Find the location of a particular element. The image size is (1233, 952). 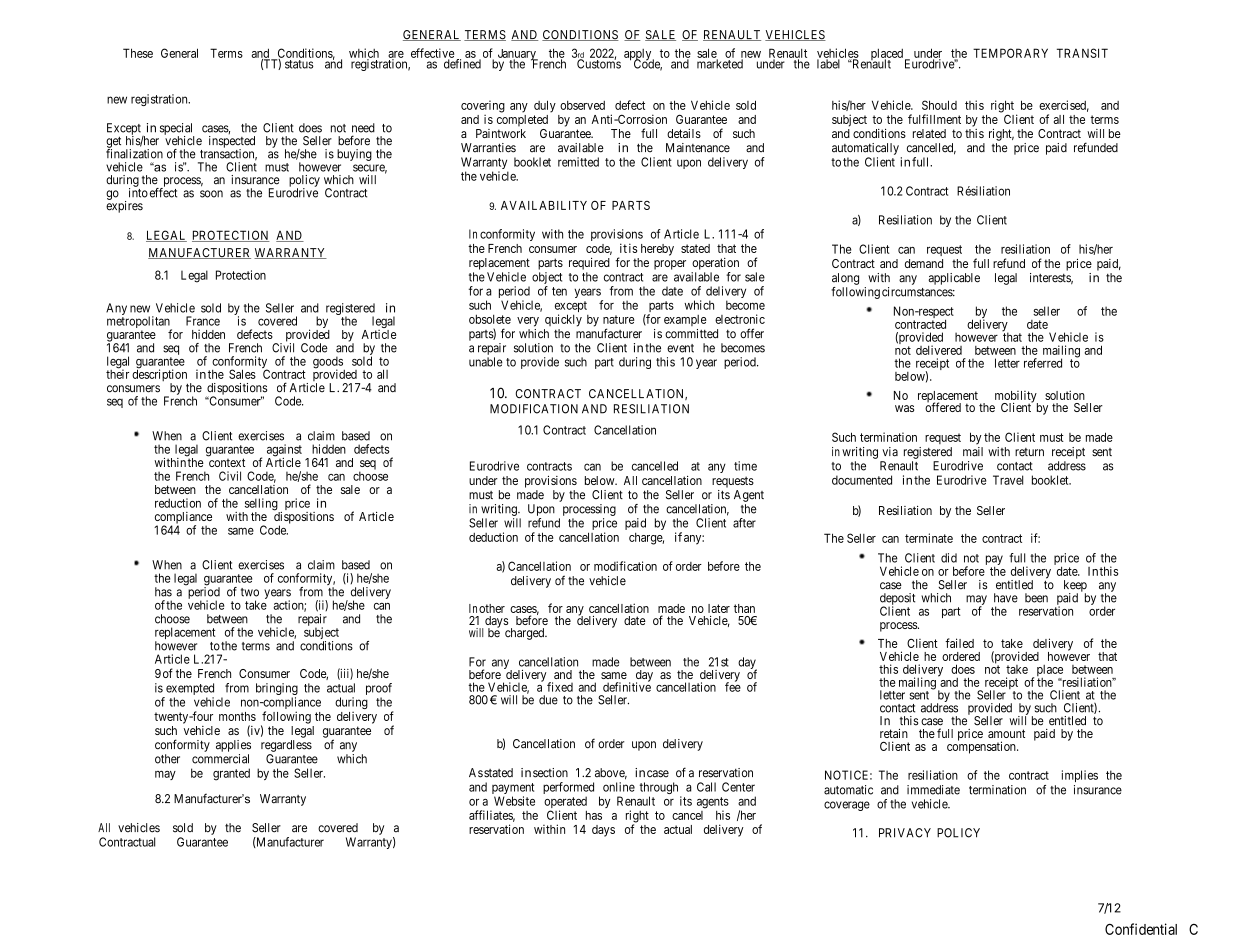

granted is located at coordinates (231, 774).
